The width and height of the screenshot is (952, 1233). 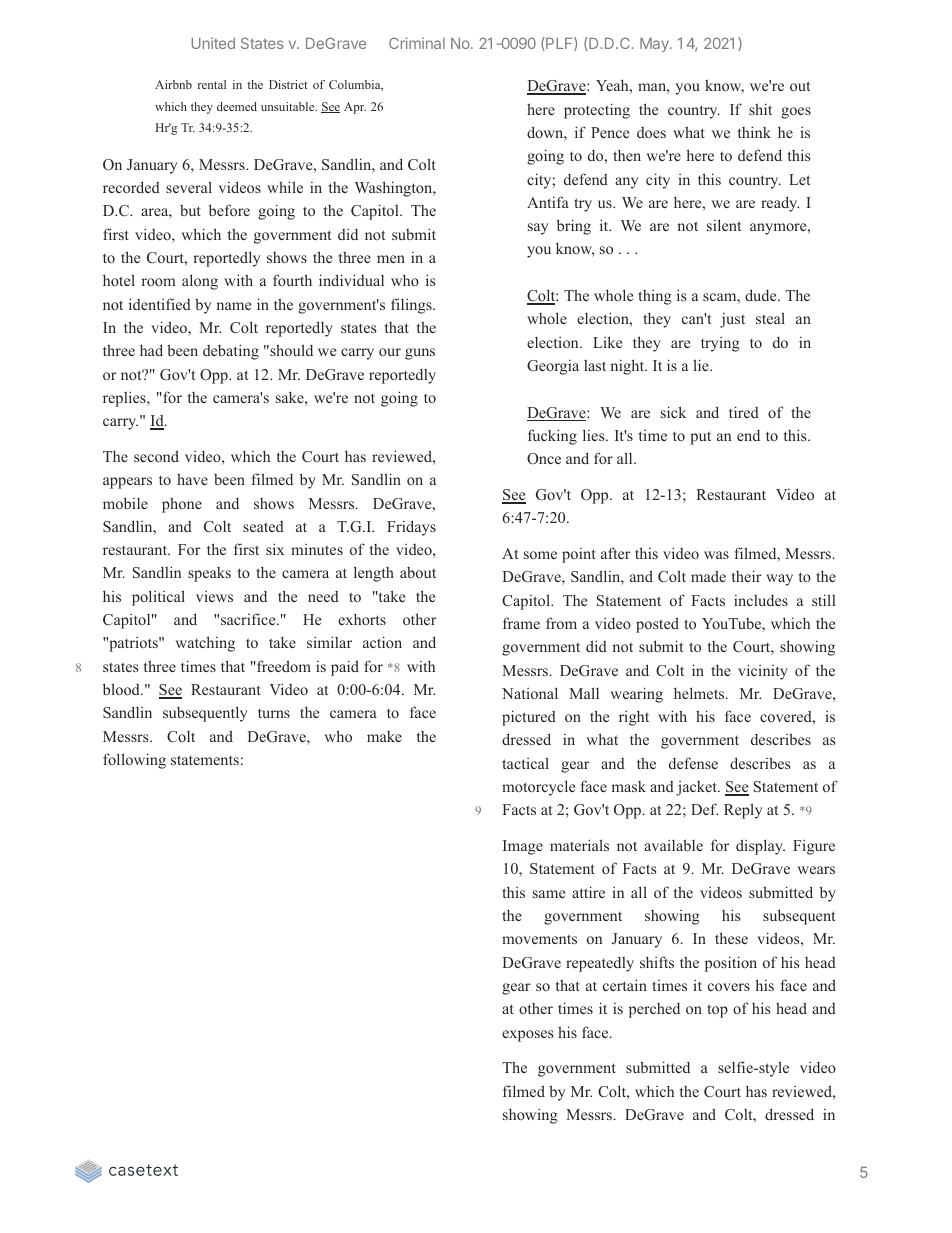 What do you see at coordinates (134, 761) in the screenshot?
I see `following` at bounding box center [134, 761].
